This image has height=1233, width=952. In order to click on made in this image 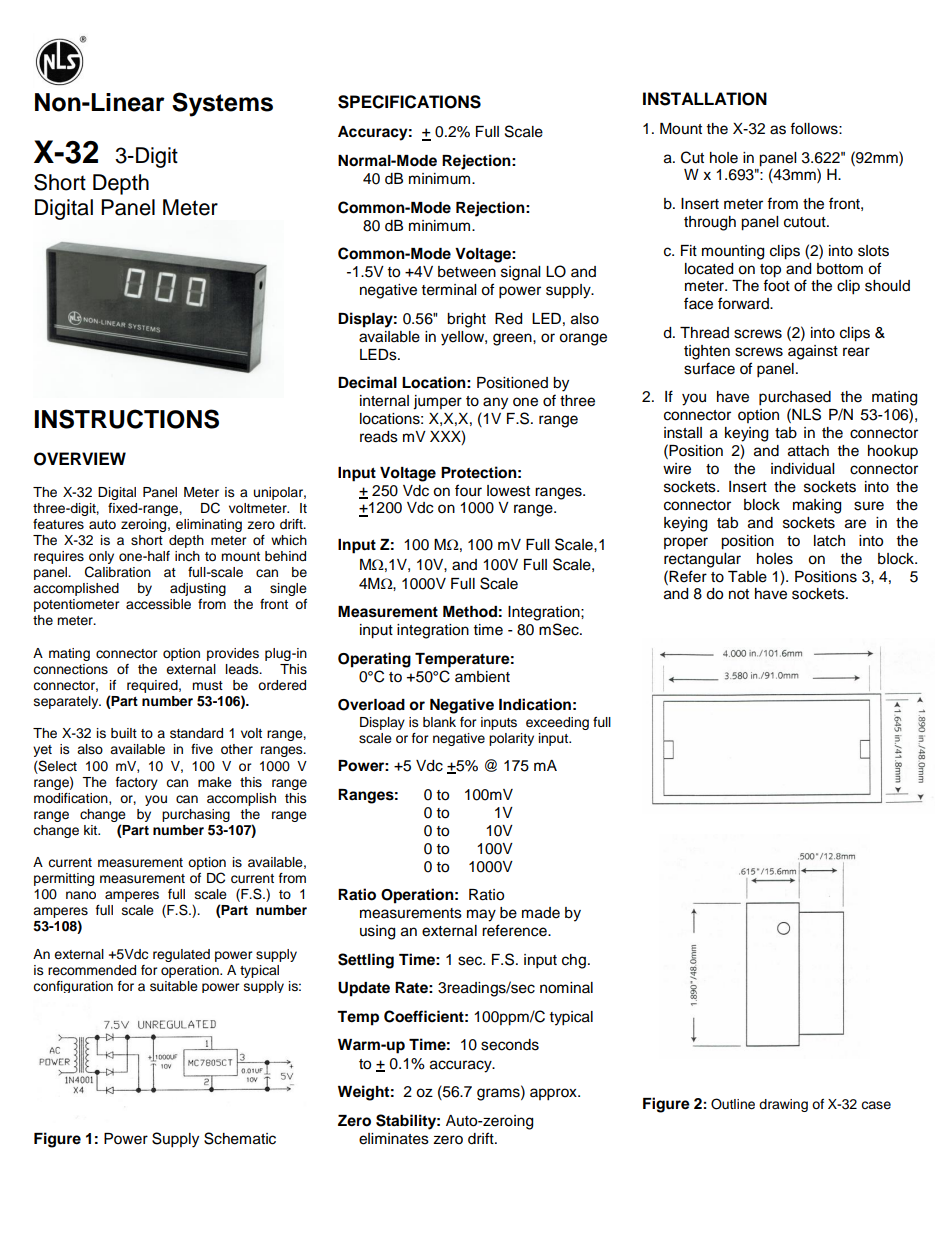, I will do `click(541, 913)`.
